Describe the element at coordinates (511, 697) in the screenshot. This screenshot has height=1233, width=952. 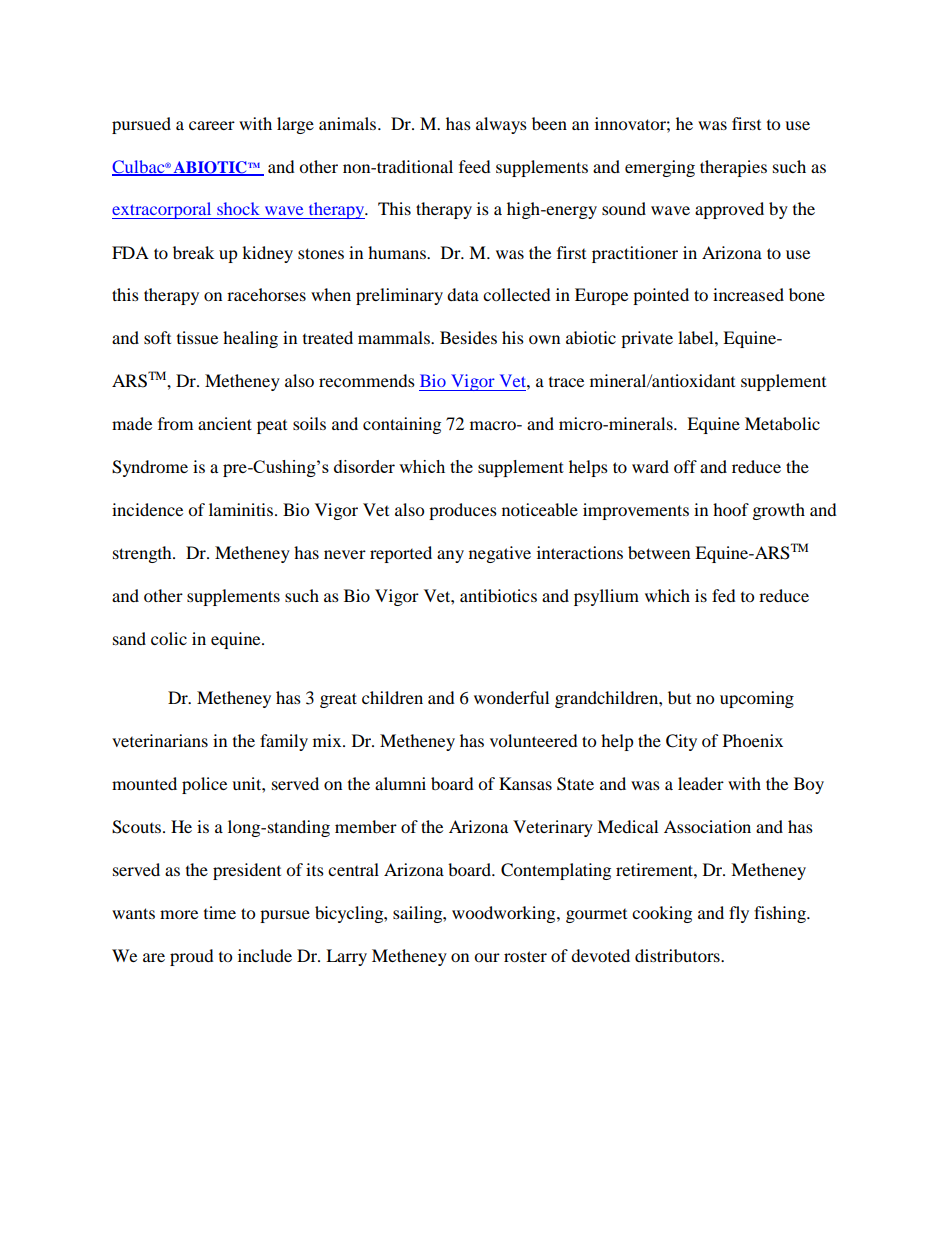
I see `wonderful` at that location.
